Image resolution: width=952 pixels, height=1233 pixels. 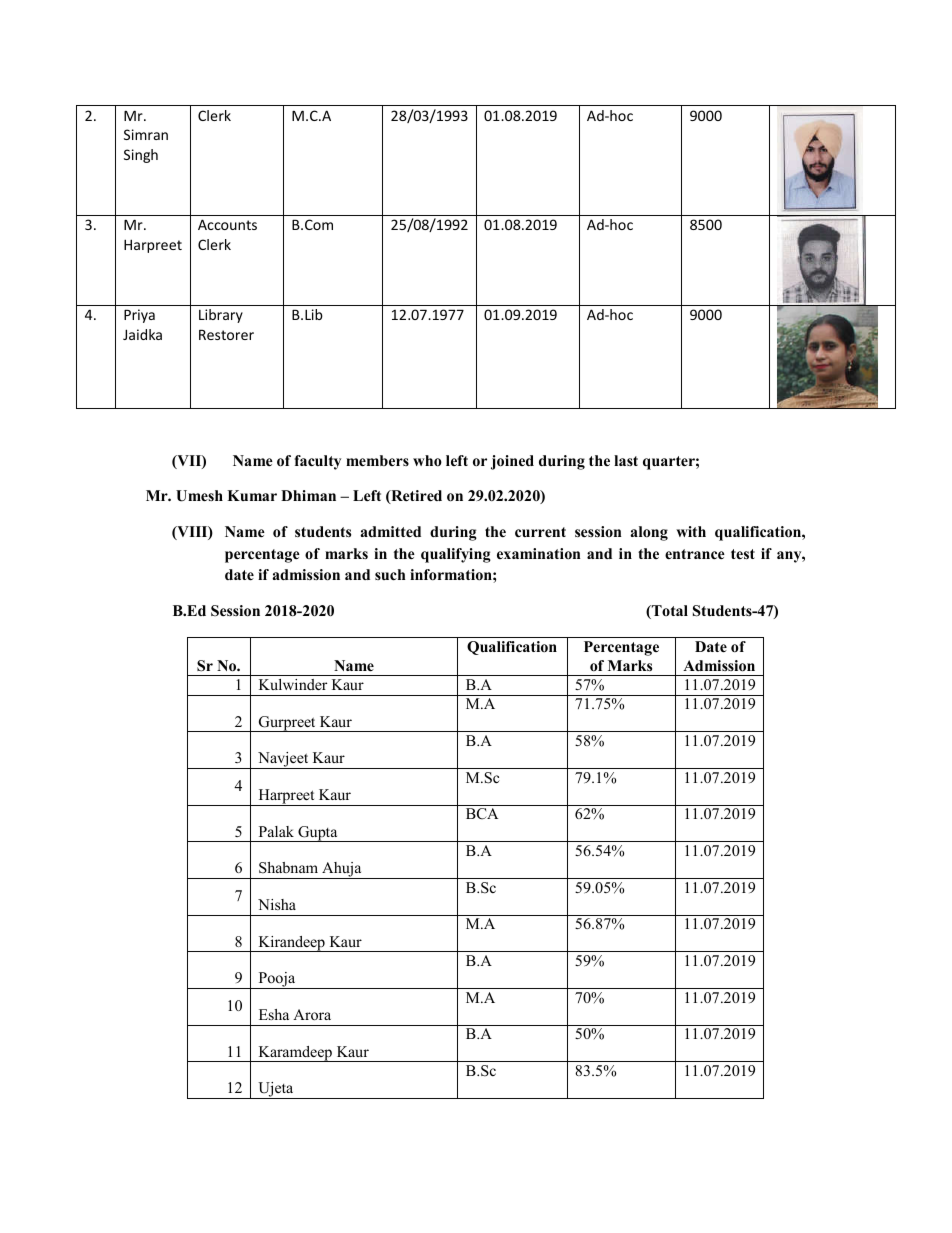 I want to click on Pooja, so click(x=277, y=980).
